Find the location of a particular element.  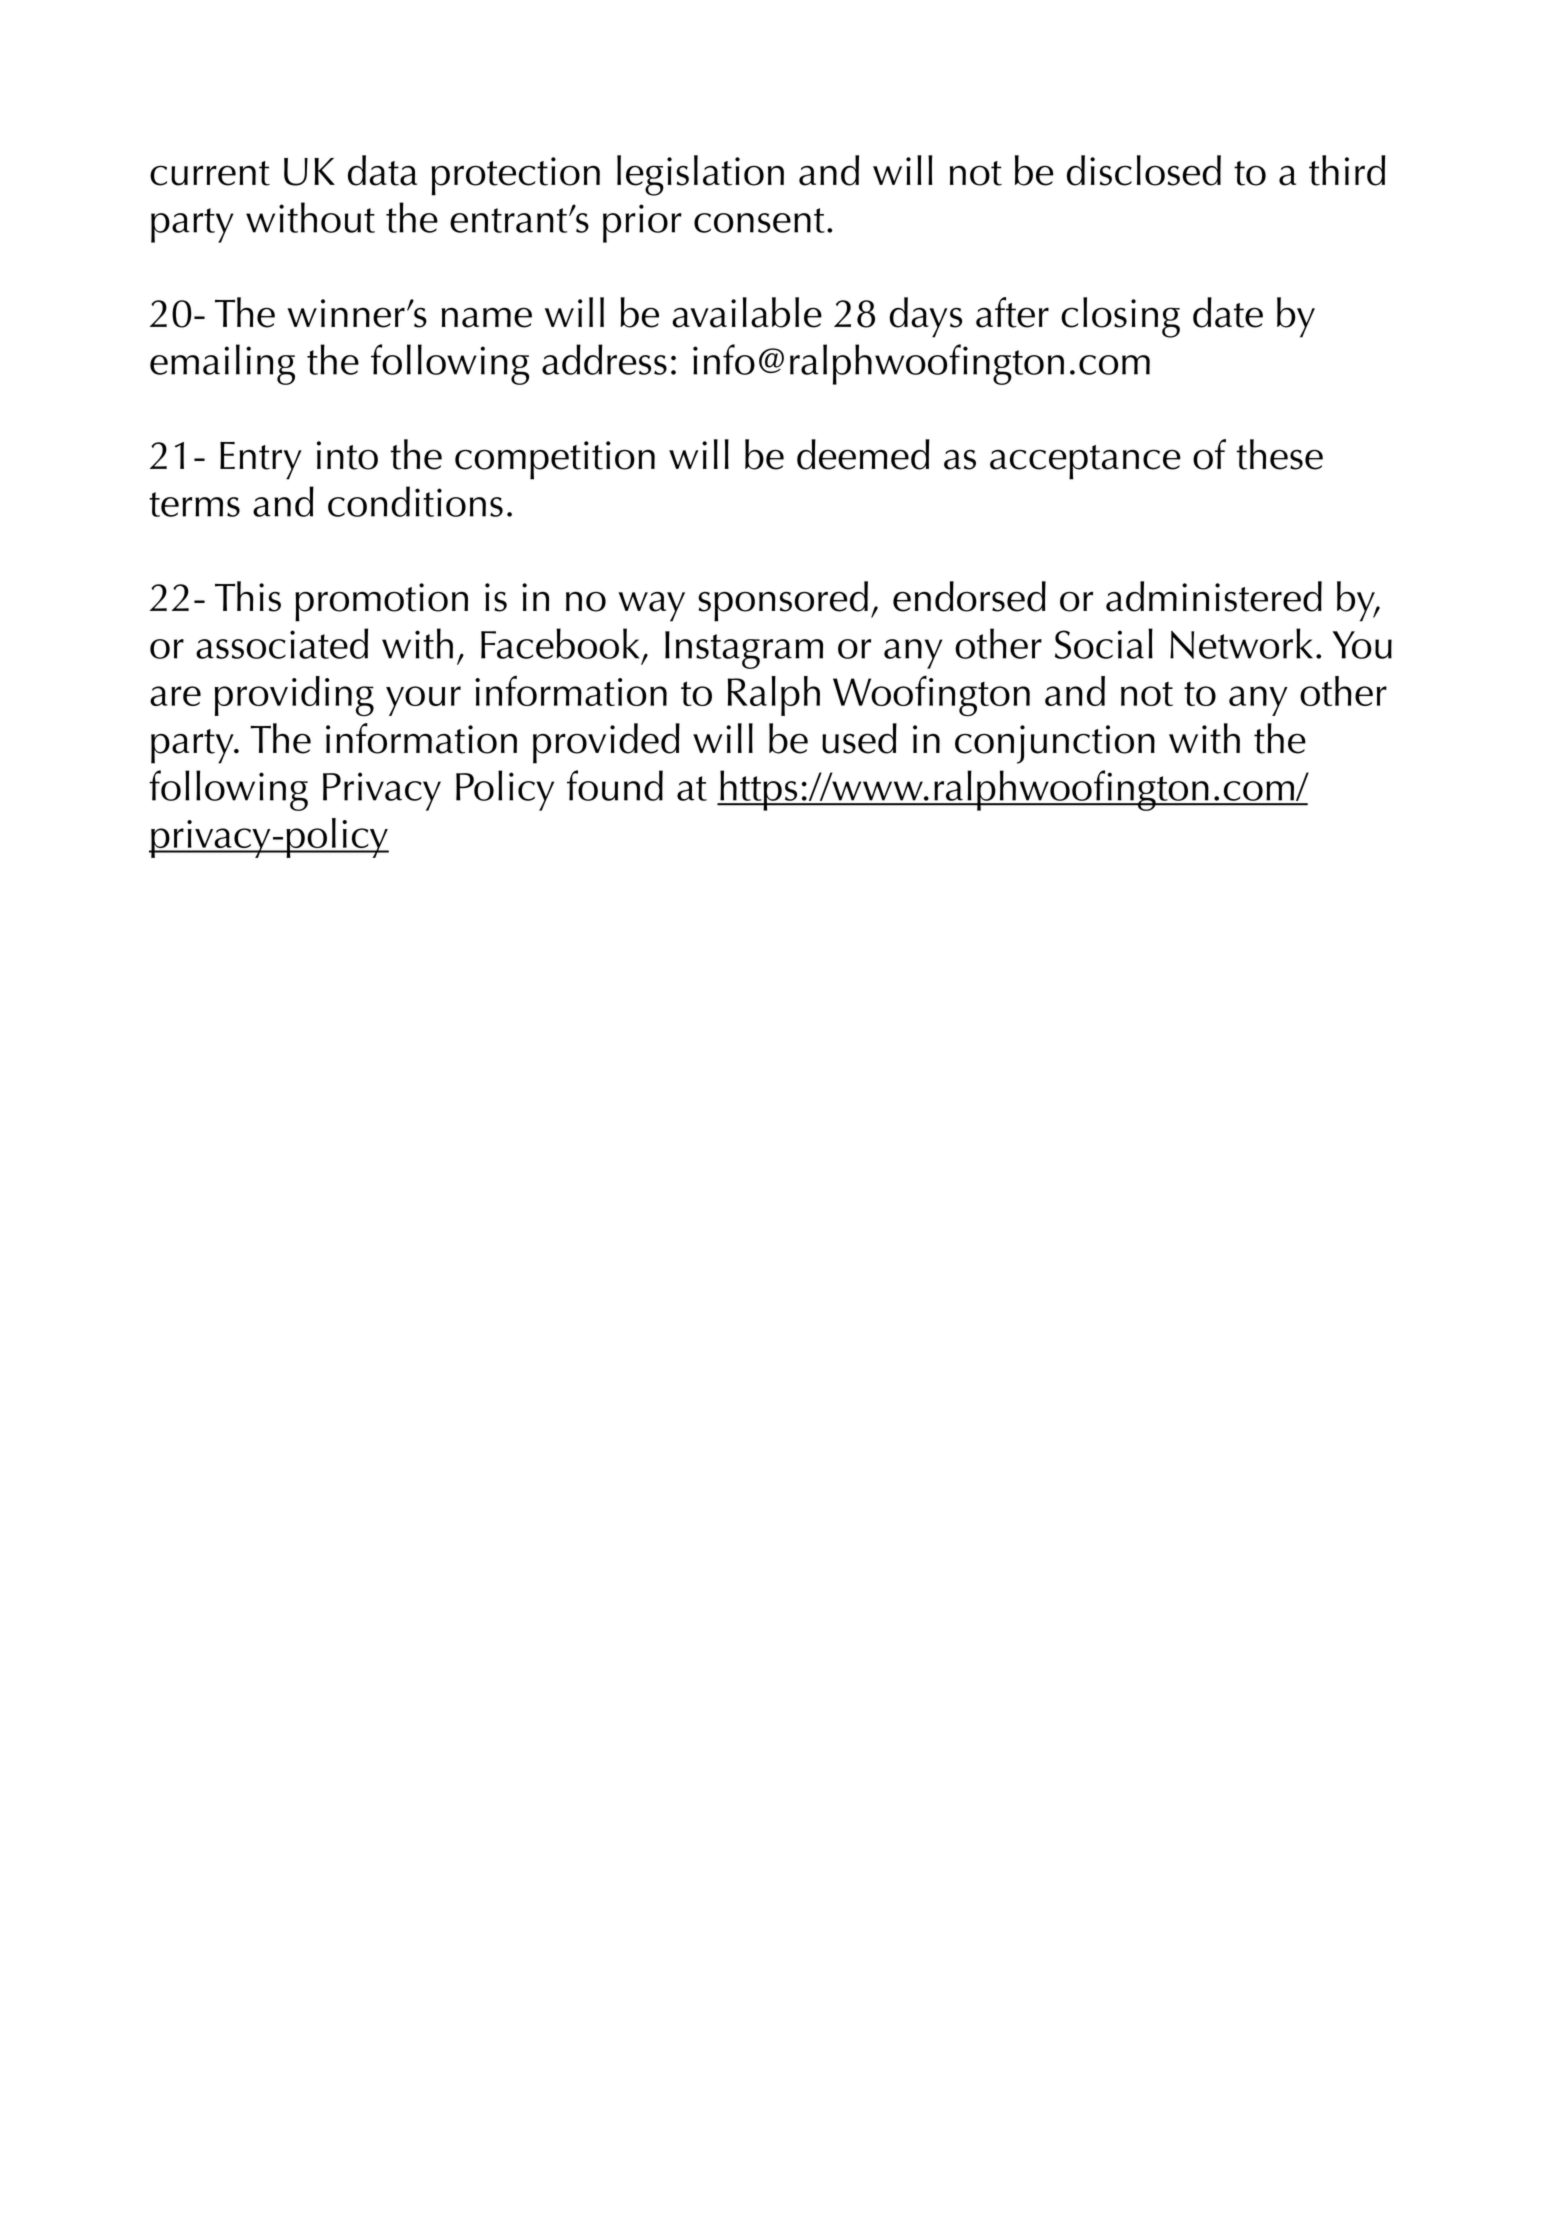

disclosed is located at coordinates (1144, 170).
